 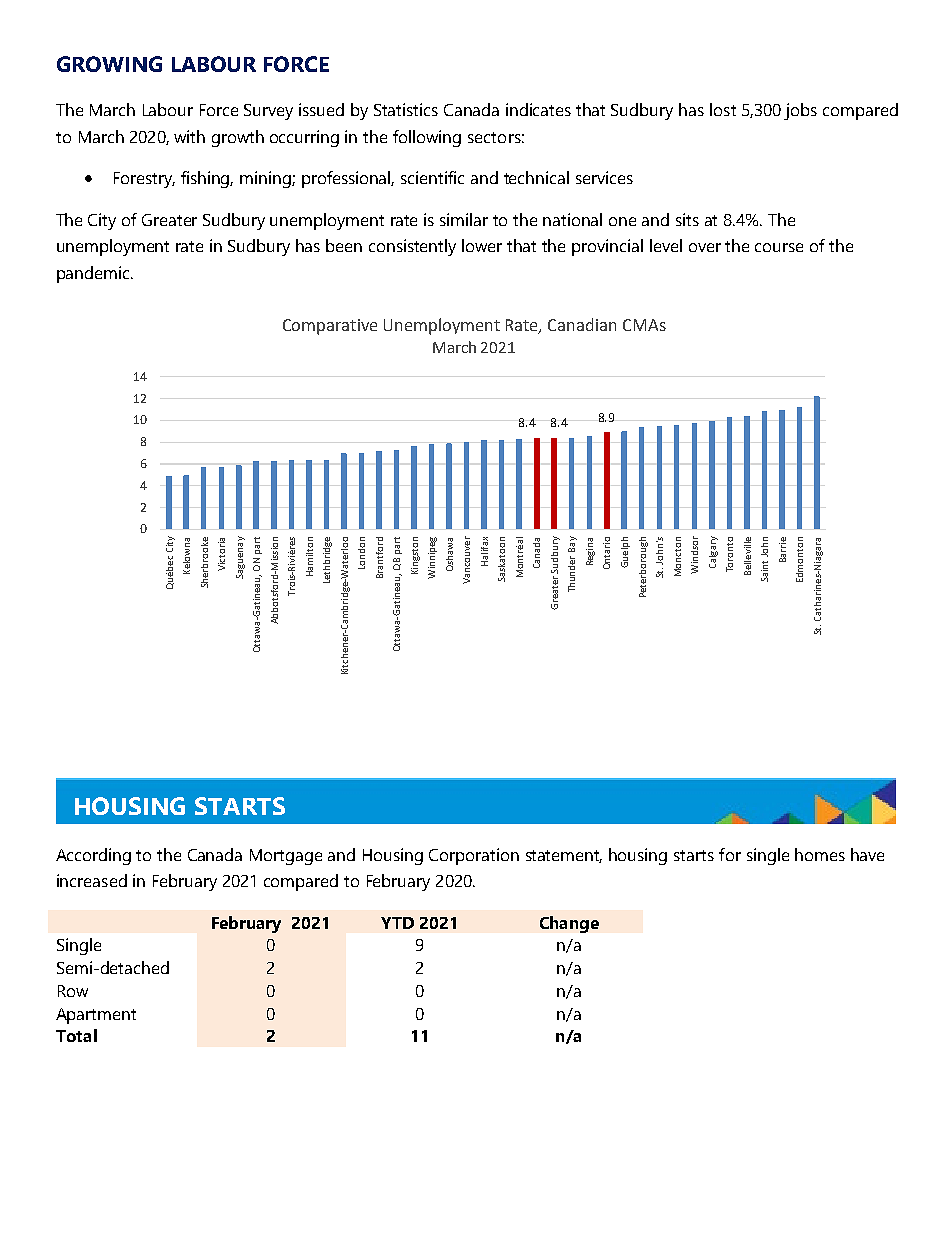 I want to click on Canadian, so click(x=582, y=324).
